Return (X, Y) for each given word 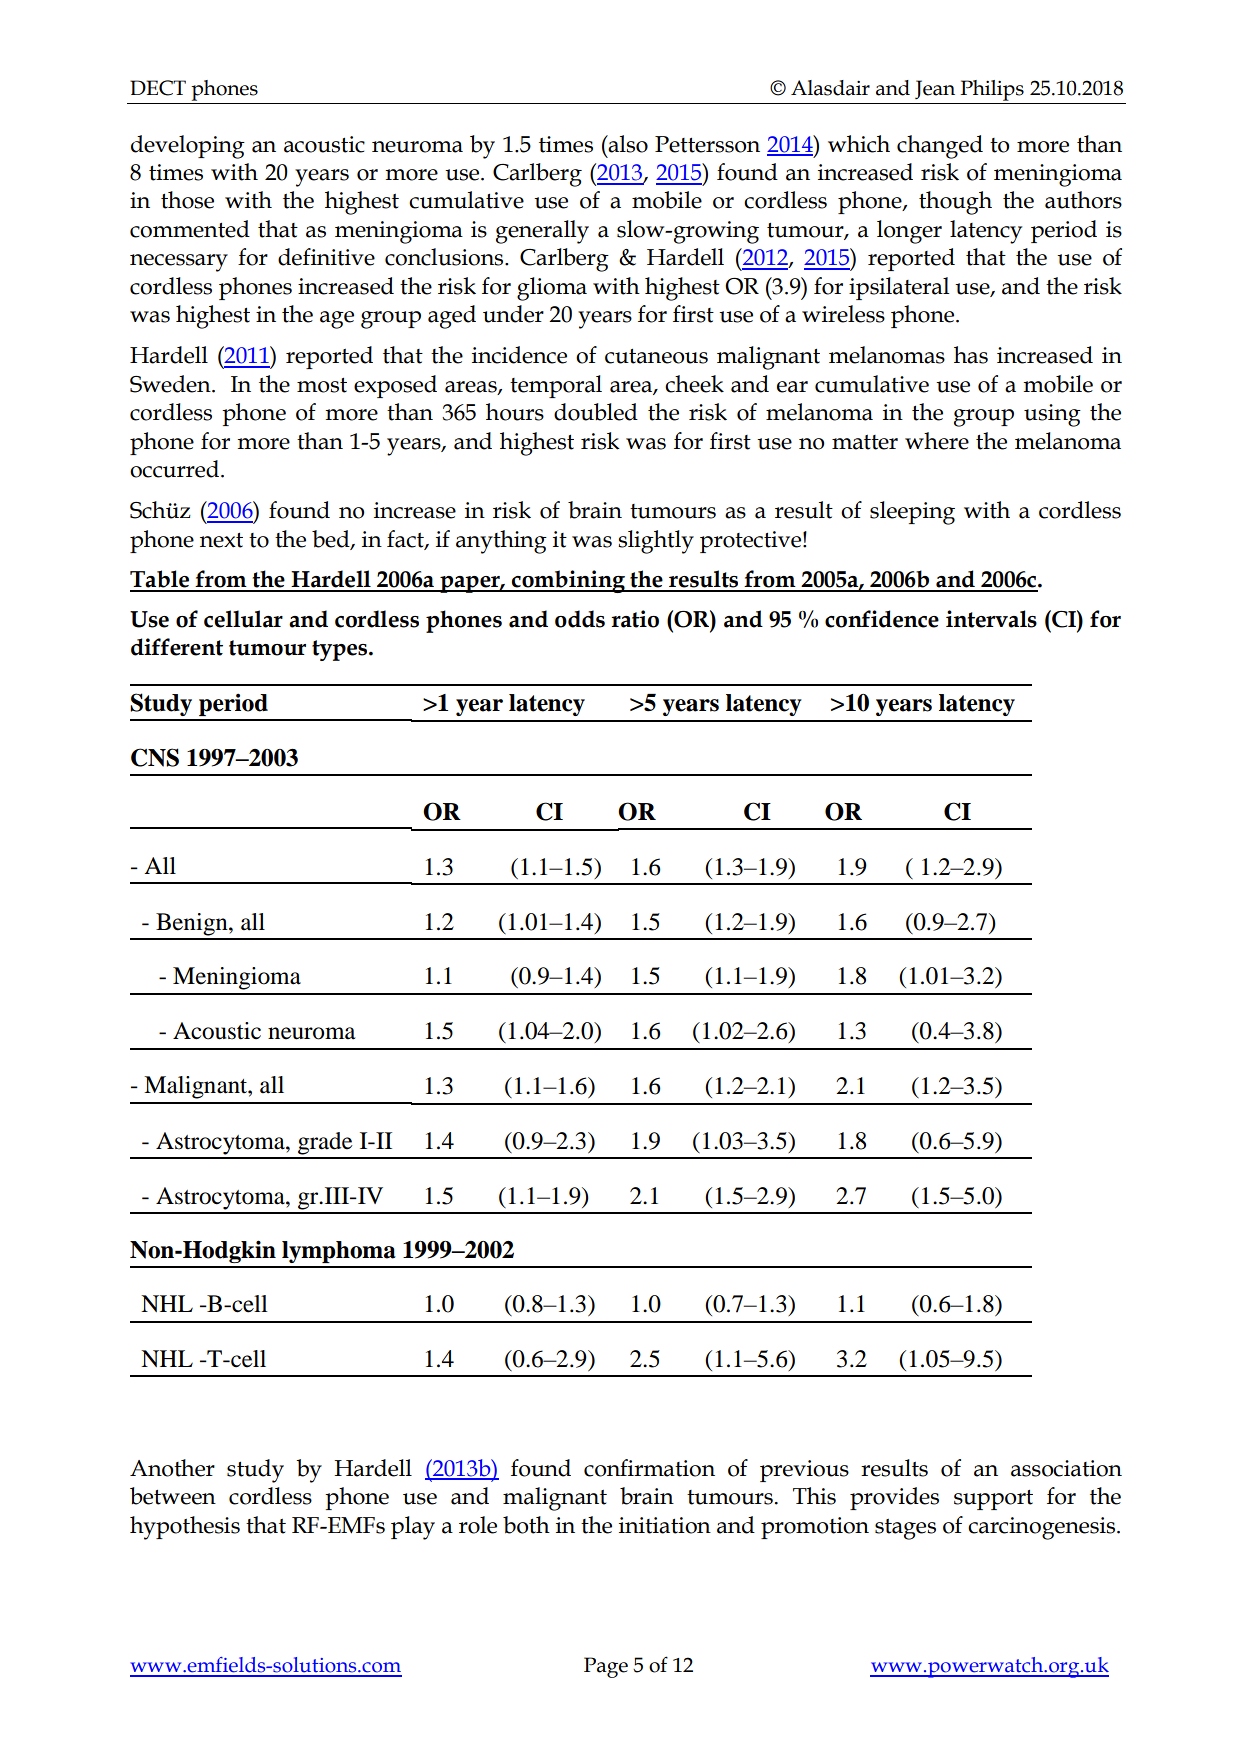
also (627, 144)
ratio (635, 619)
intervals (991, 619)
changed (940, 147)
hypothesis (185, 1528)
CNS (155, 757)
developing (188, 147)
